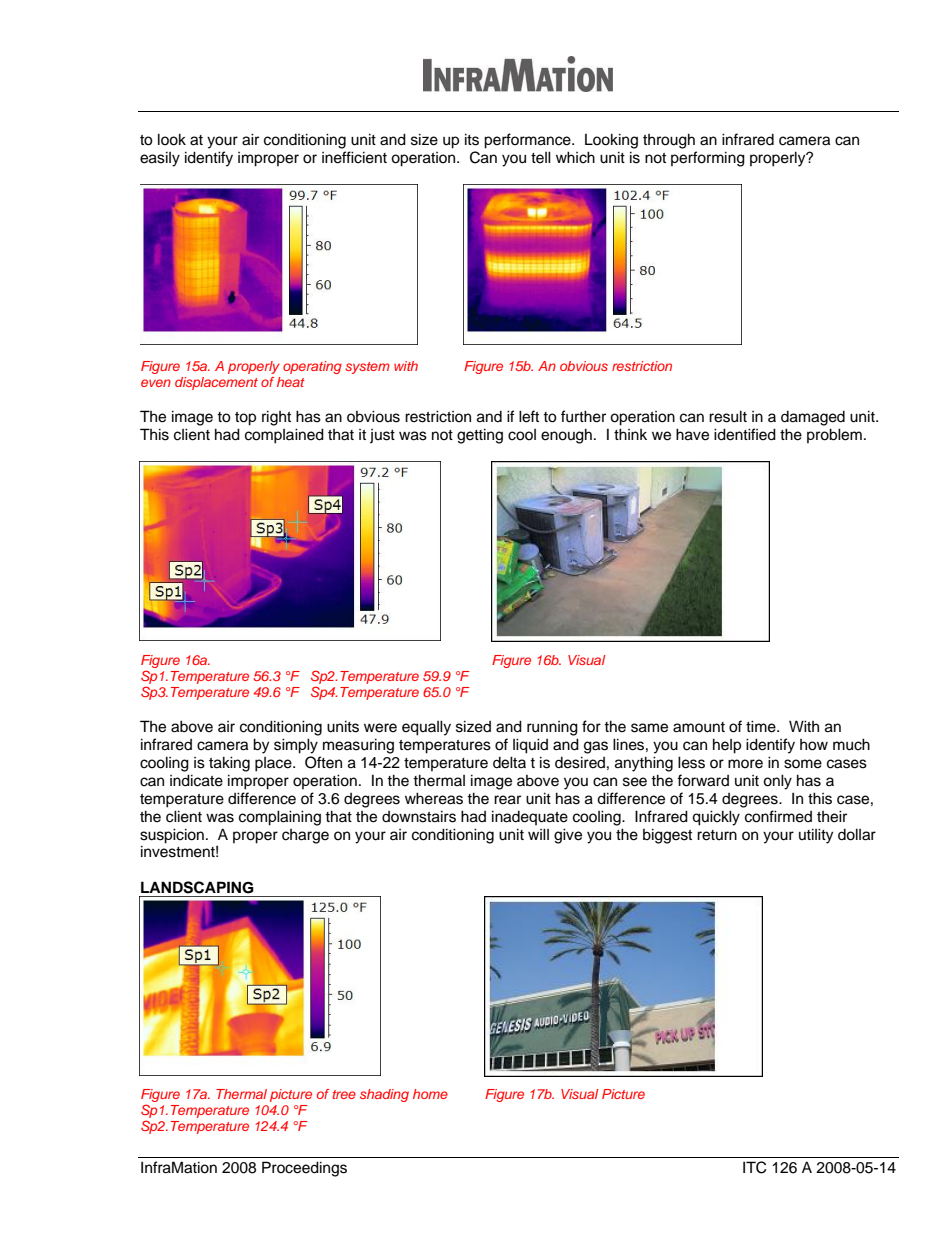 The width and height of the page is (952, 1233). Describe the element at coordinates (430, 1094) in the page. I see `home` at that location.
